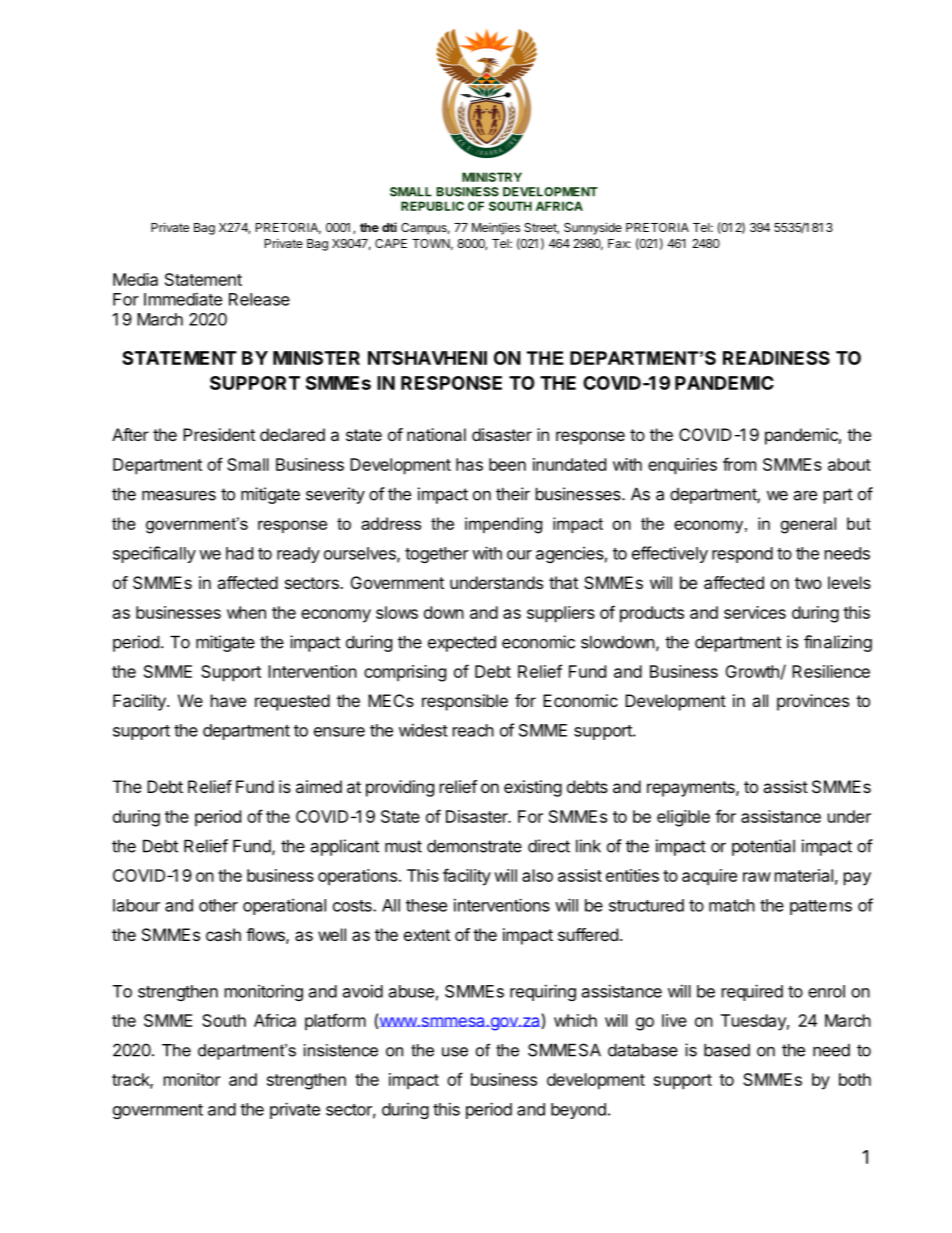  Describe the element at coordinates (727, 1050) in the screenshot. I see `based` at that location.
